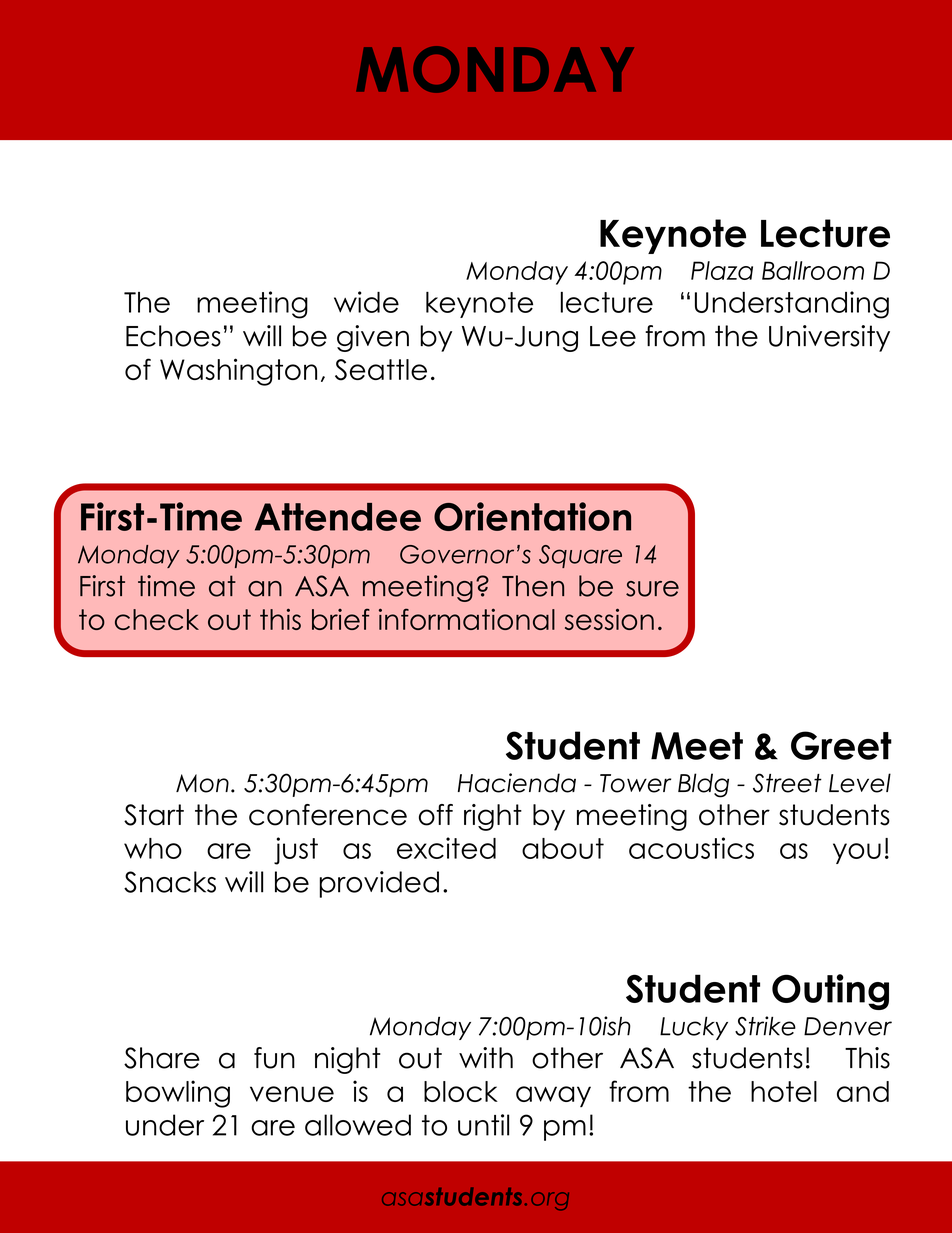 This document has width=952, height=1233. Describe the element at coordinates (784, 1091) in the document. I see `hotel` at that location.
